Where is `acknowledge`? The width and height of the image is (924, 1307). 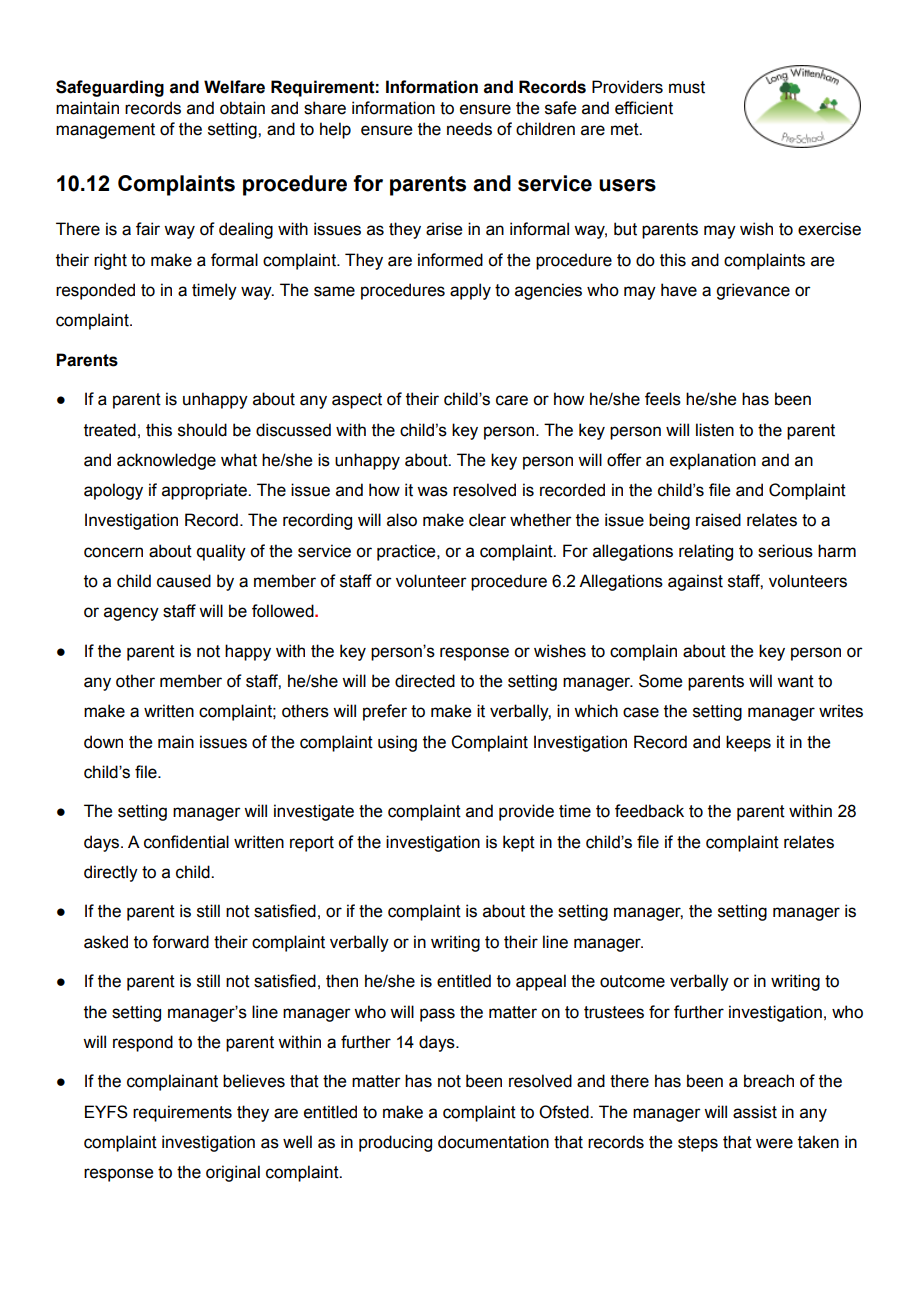
acknowledge is located at coordinates (166, 461).
